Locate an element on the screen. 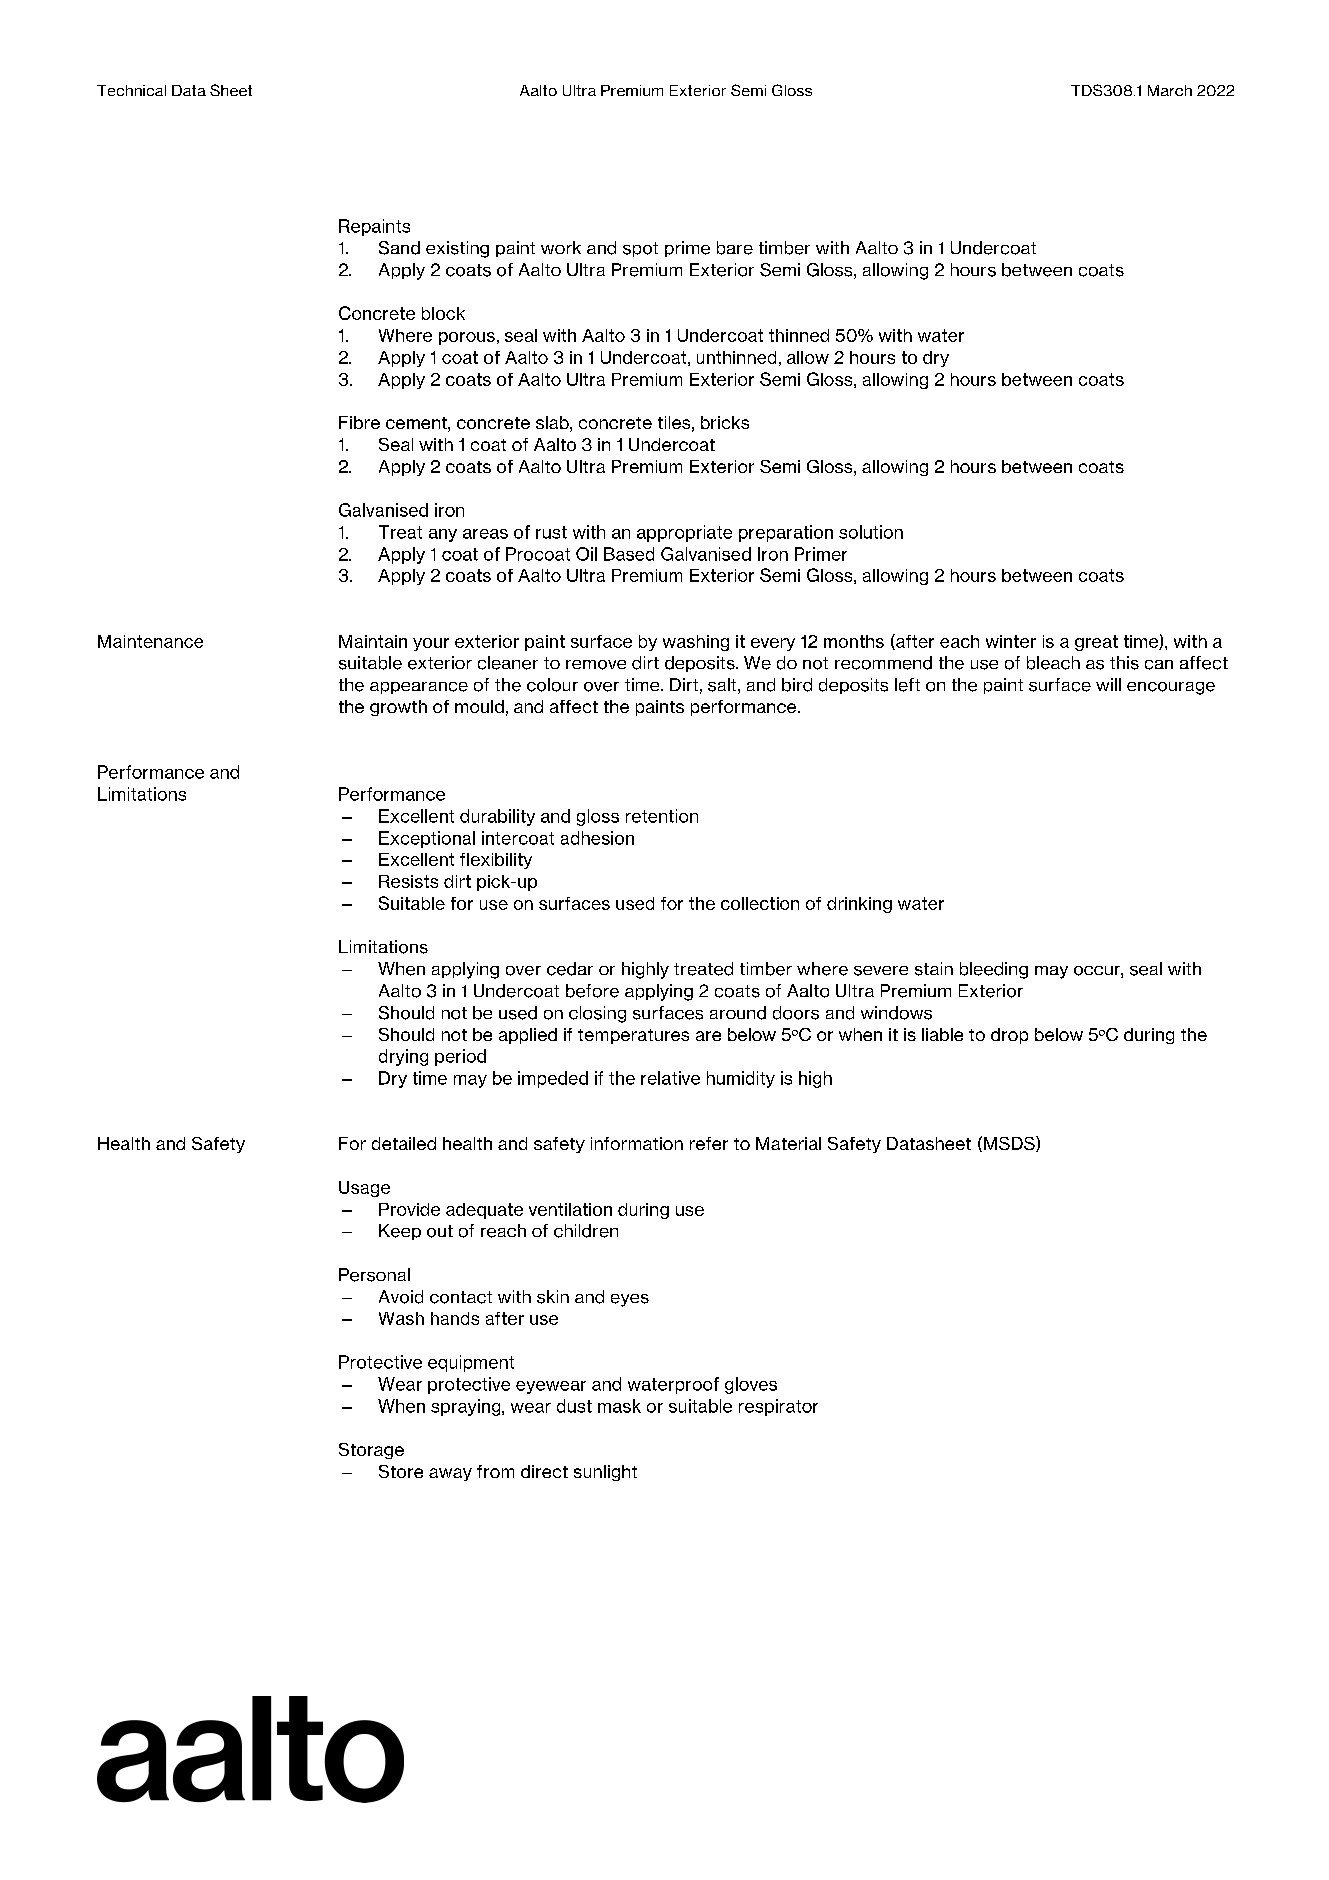 This screenshot has height=1880, width=1329. closing is located at coordinates (597, 1014).
